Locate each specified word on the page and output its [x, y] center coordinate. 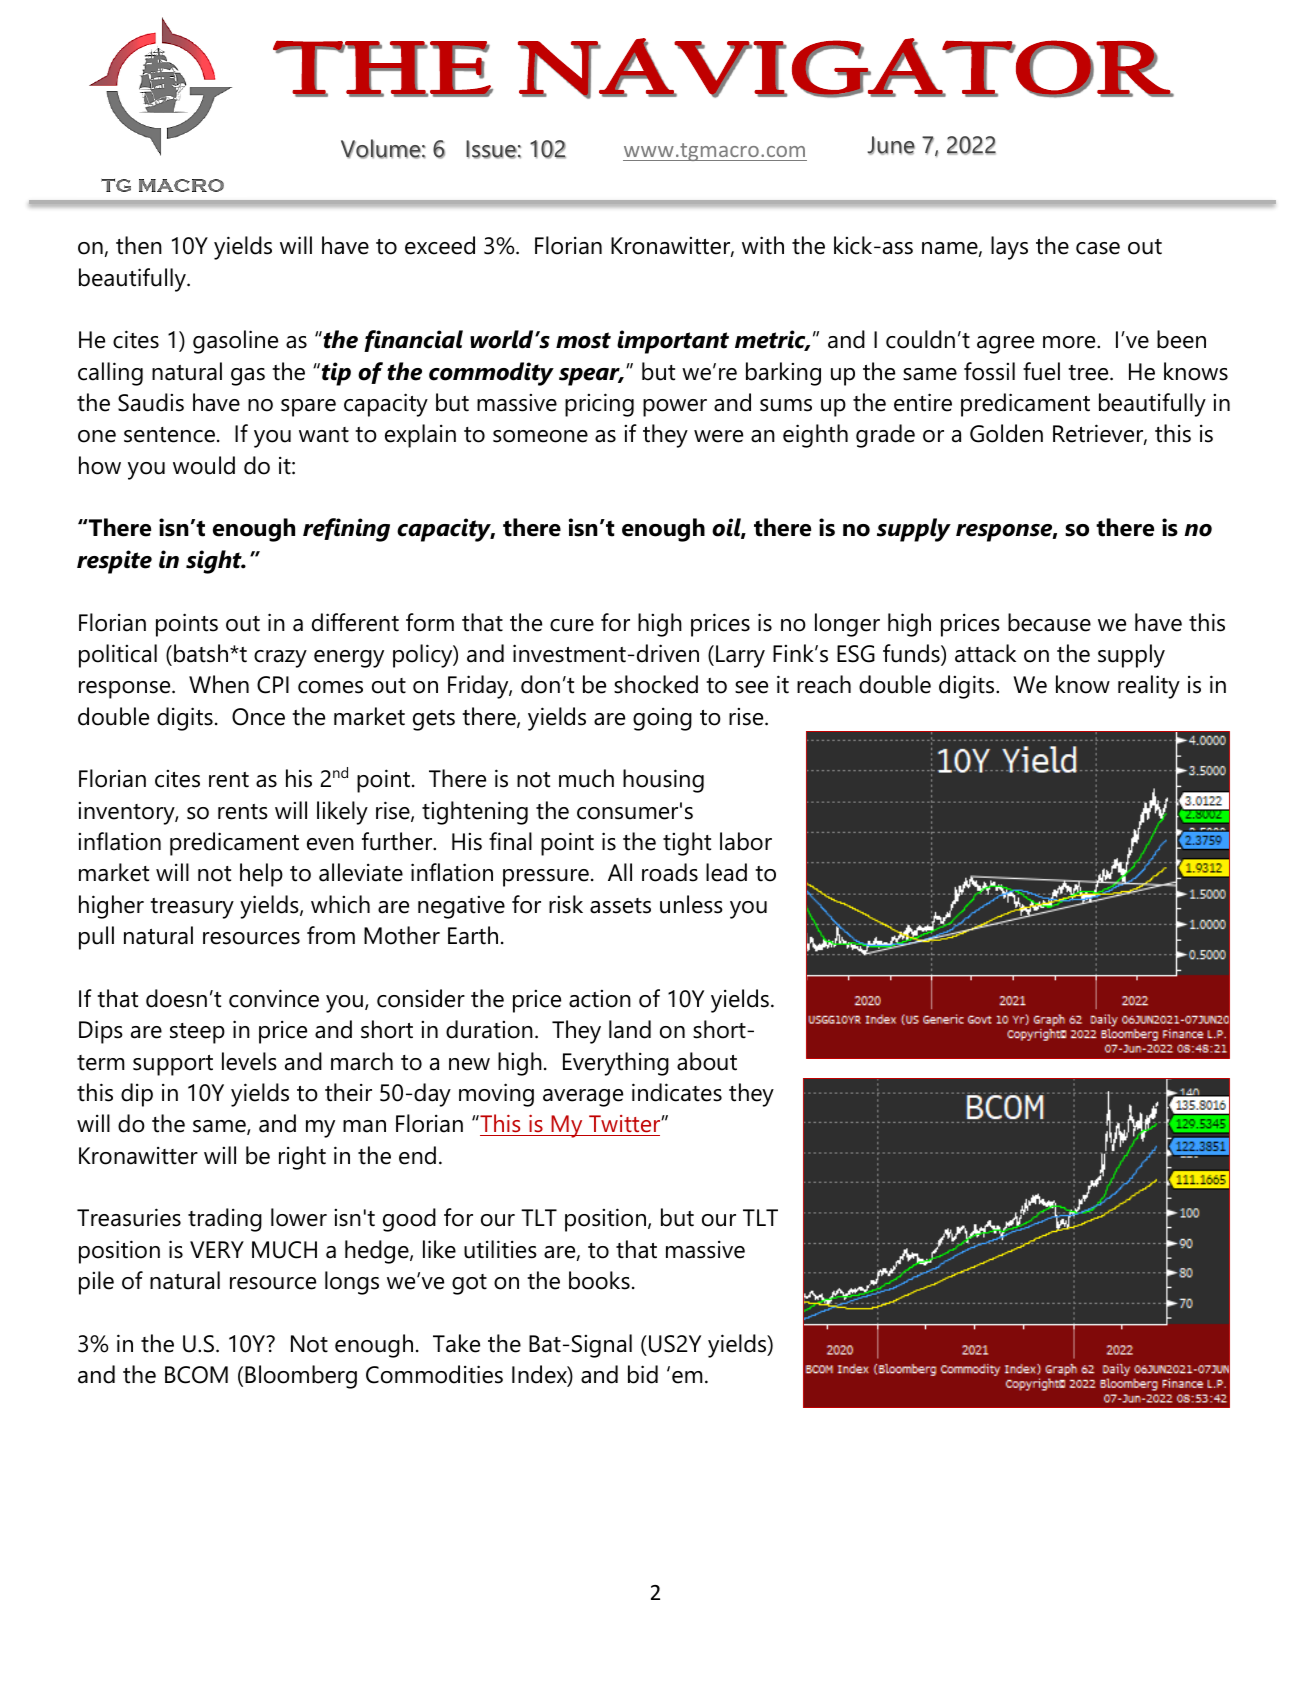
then [139, 245]
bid [643, 1374]
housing [663, 781]
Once [258, 717]
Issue [491, 149]
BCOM [196, 1375]
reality [1149, 687]
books [599, 1280]
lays [1009, 248]
